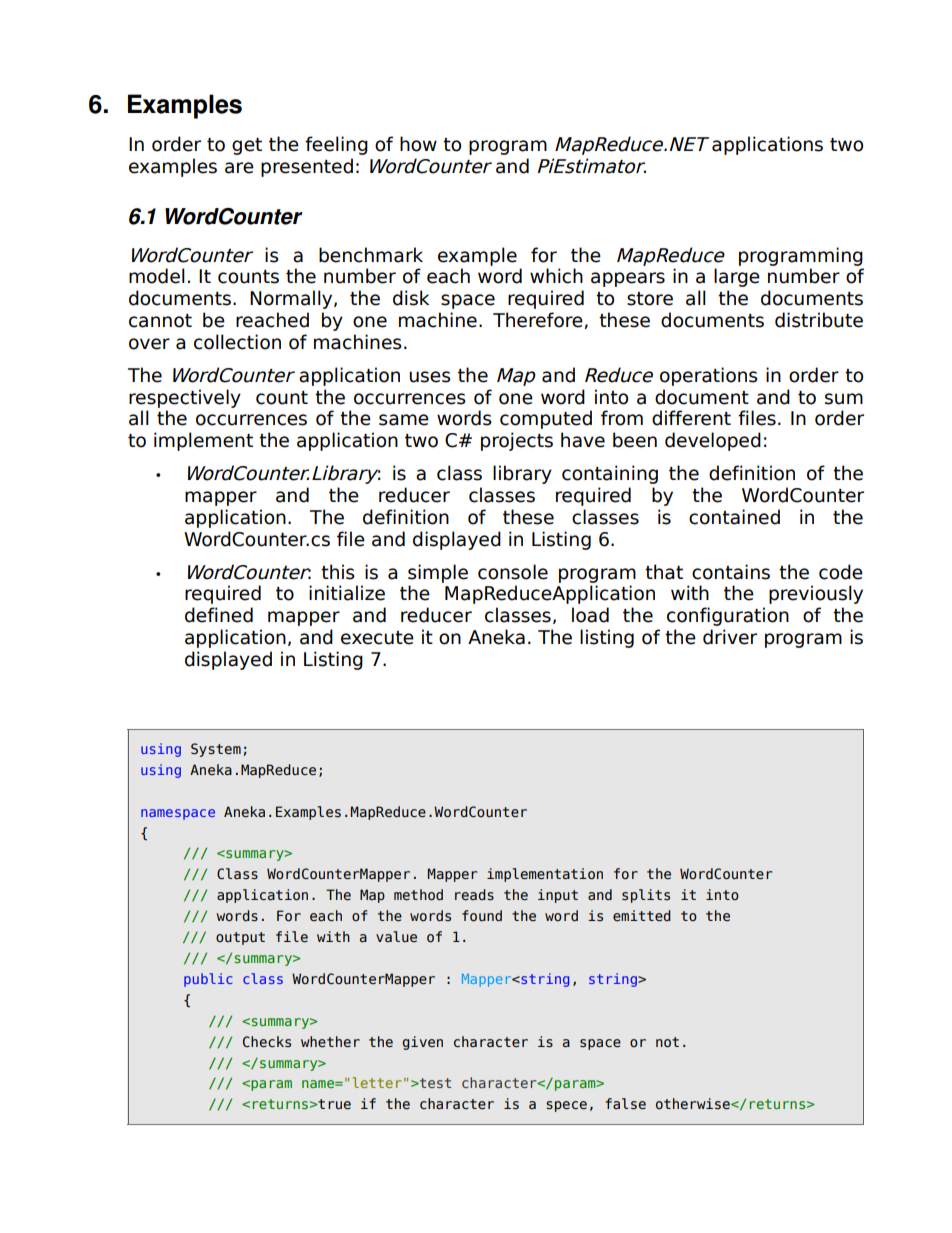  I want to click on console, so click(513, 572).
